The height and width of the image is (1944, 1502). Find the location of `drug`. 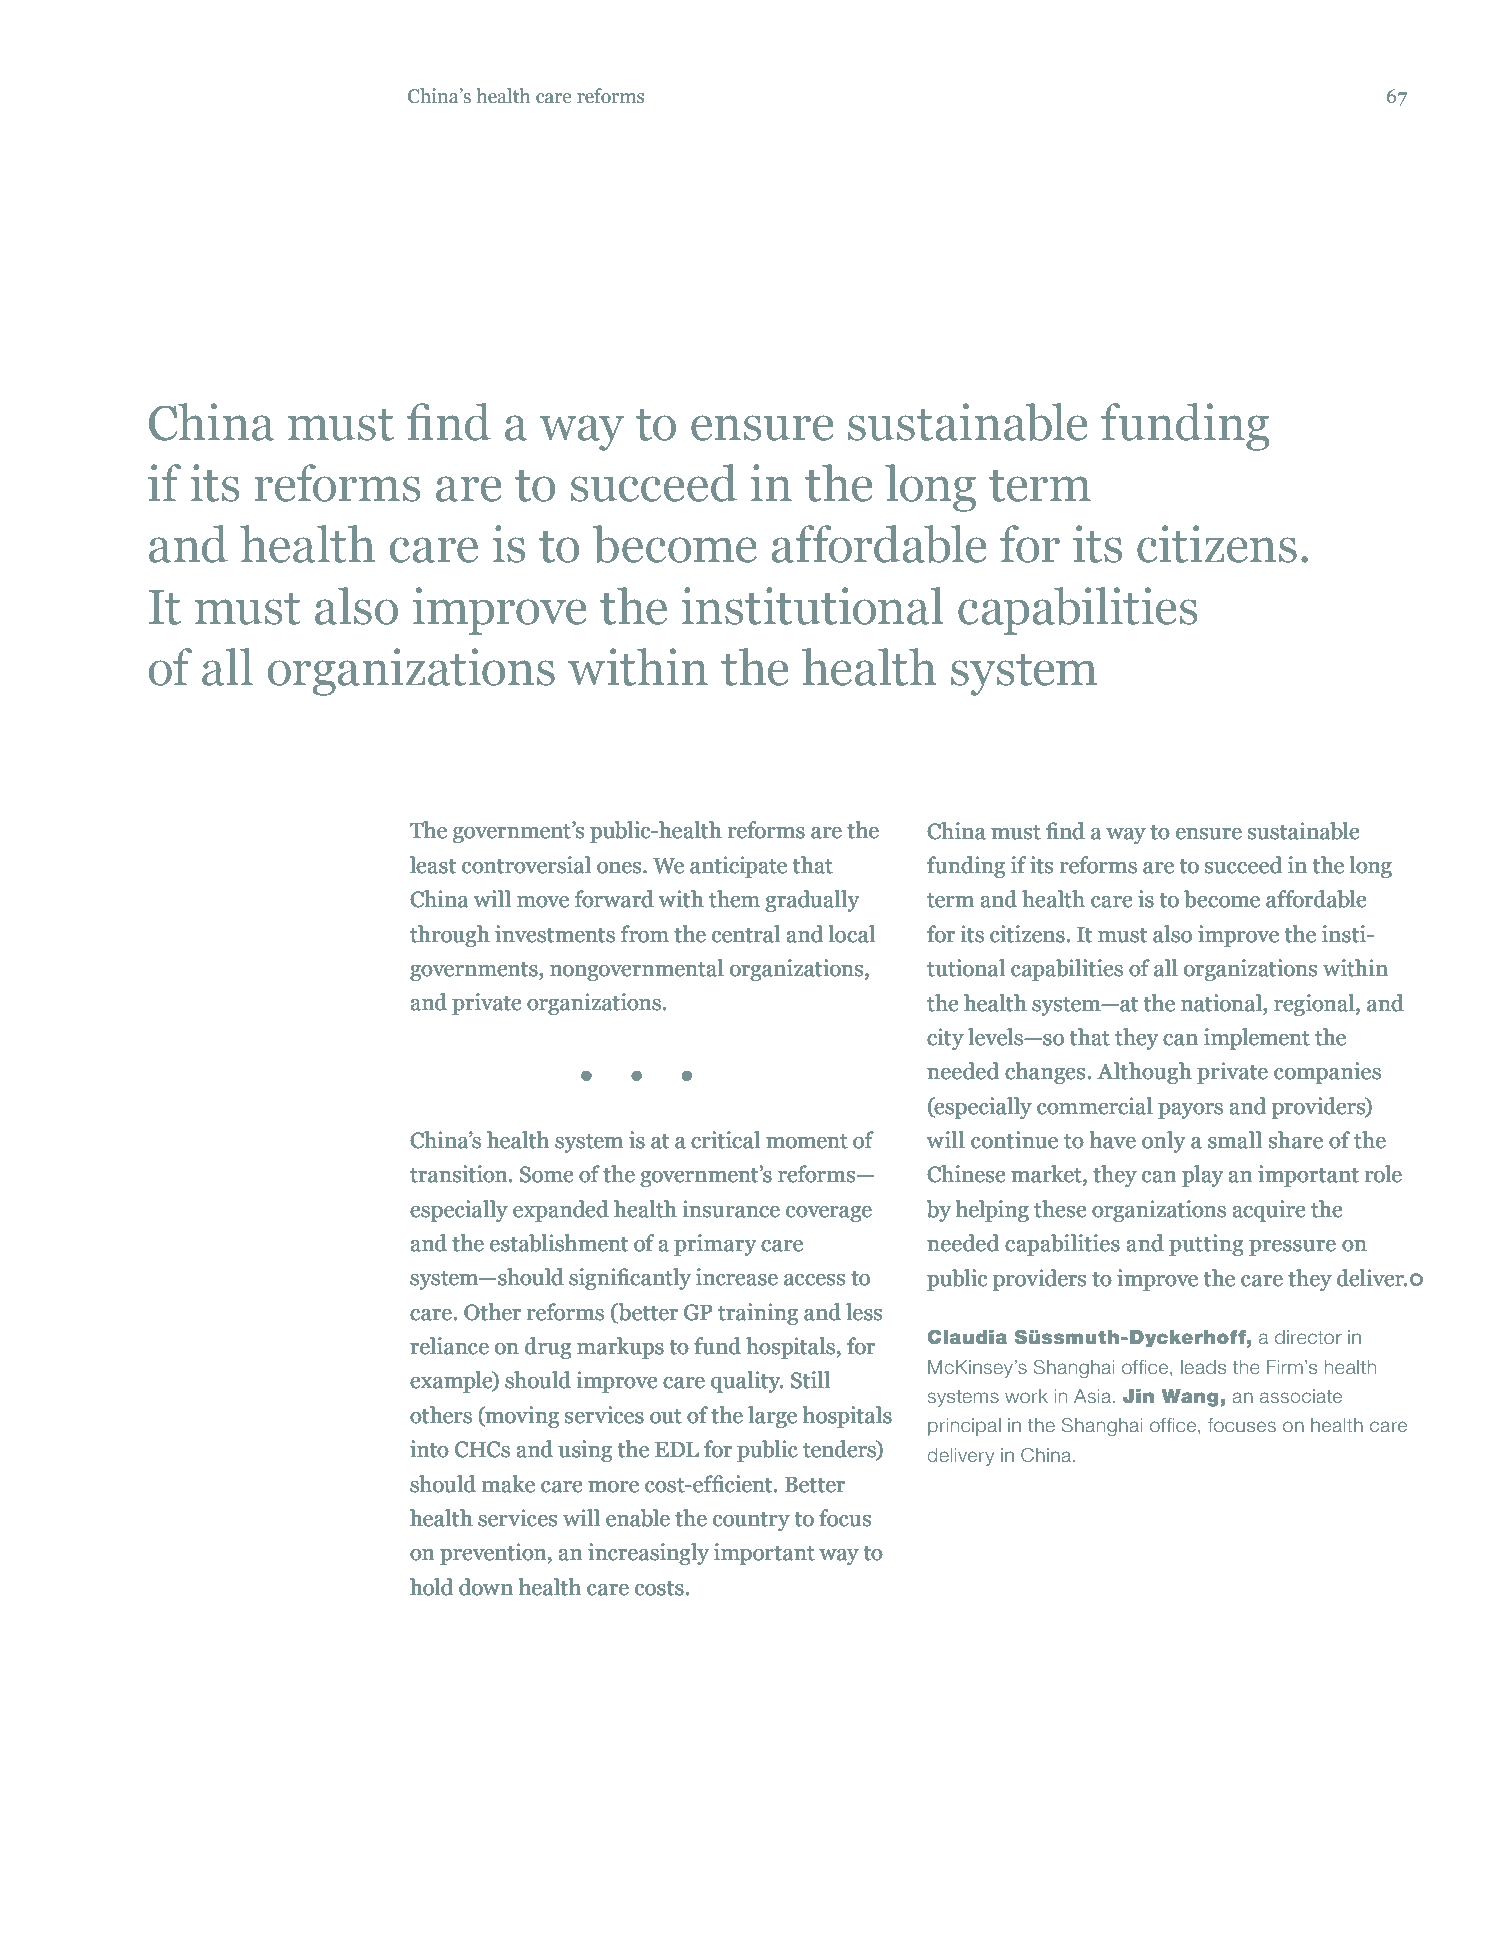

drug is located at coordinates (548, 1348).
